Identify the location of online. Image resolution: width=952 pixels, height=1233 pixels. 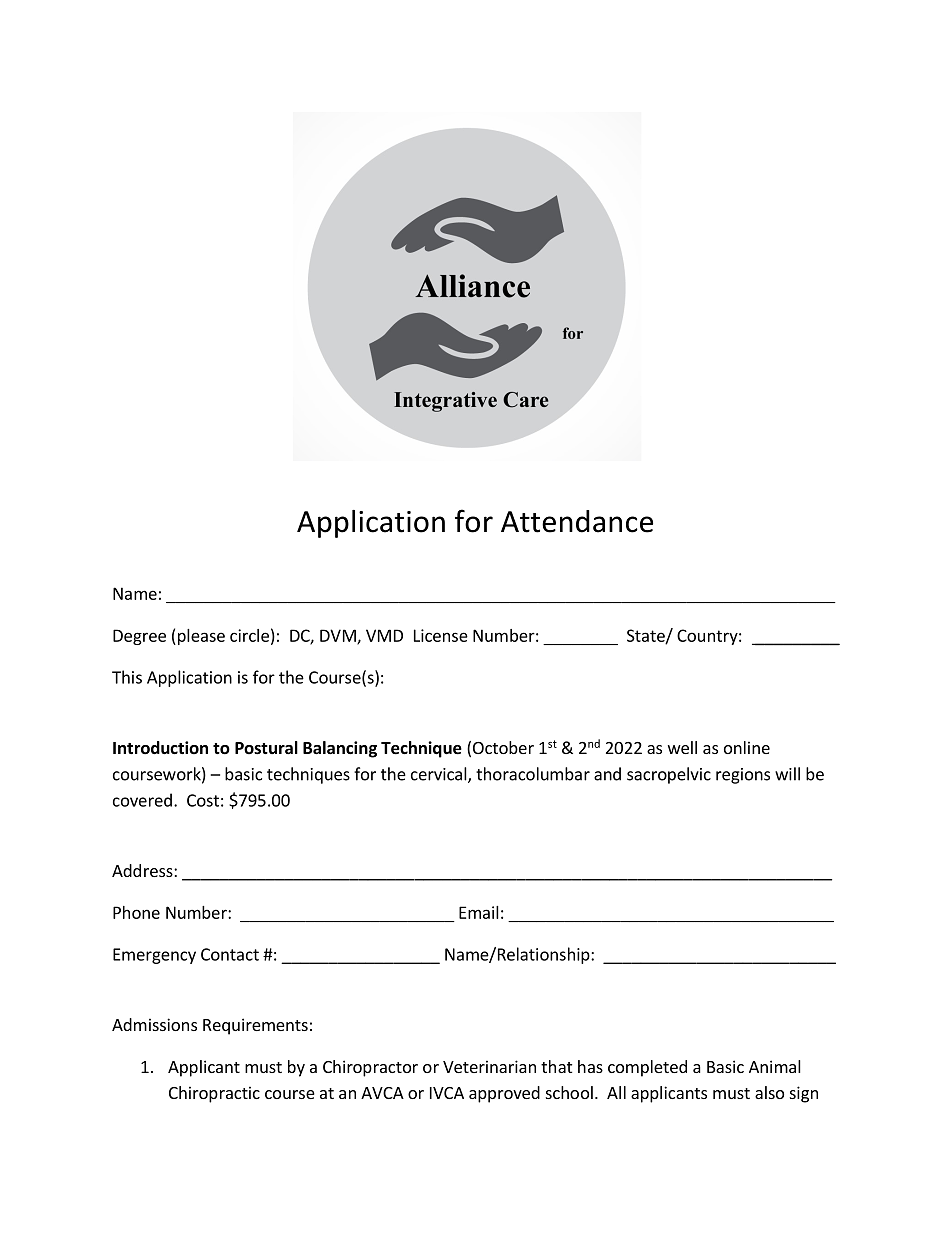
(747, 747).
